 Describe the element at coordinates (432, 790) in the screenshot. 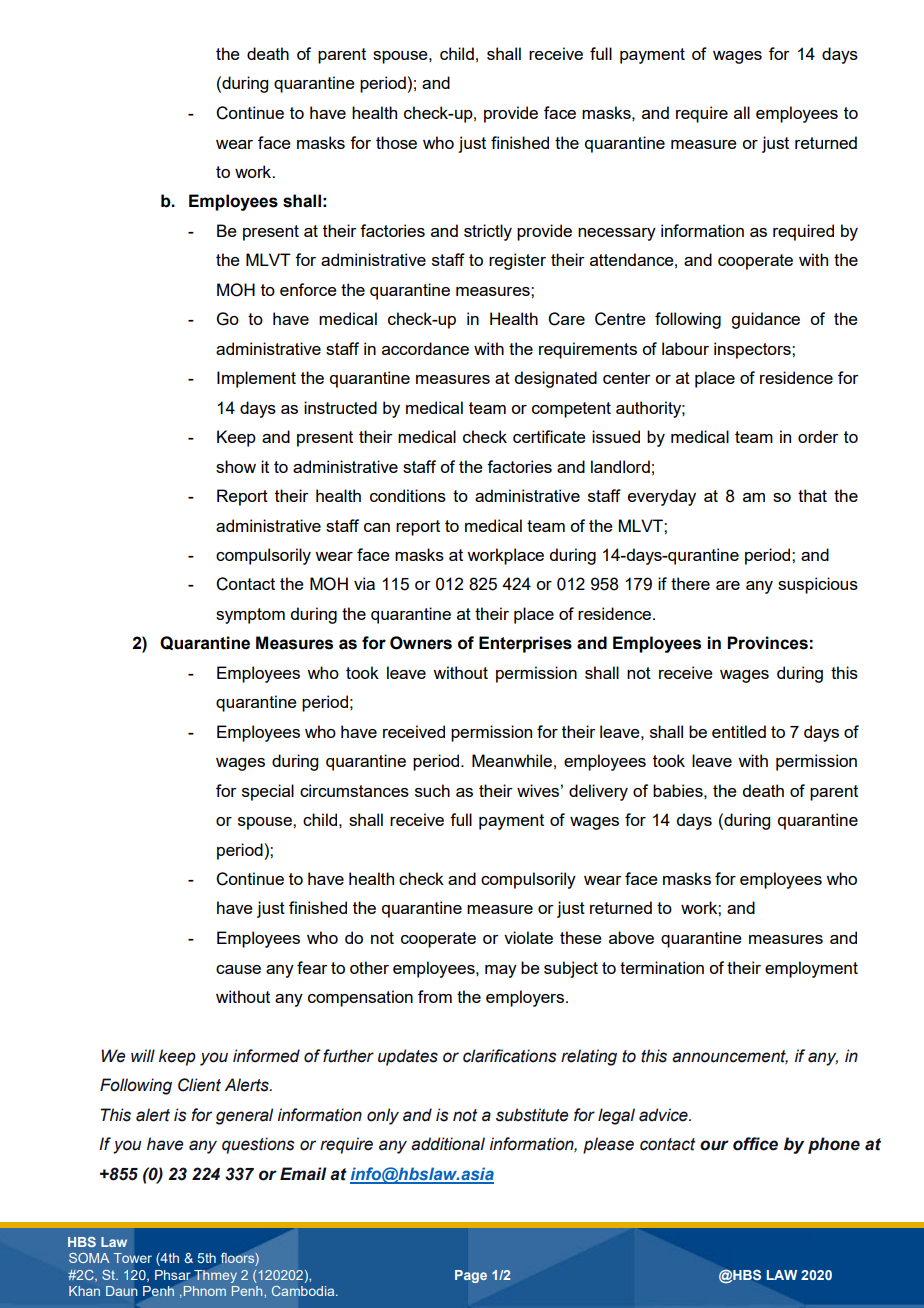

I see `such` at that location.
